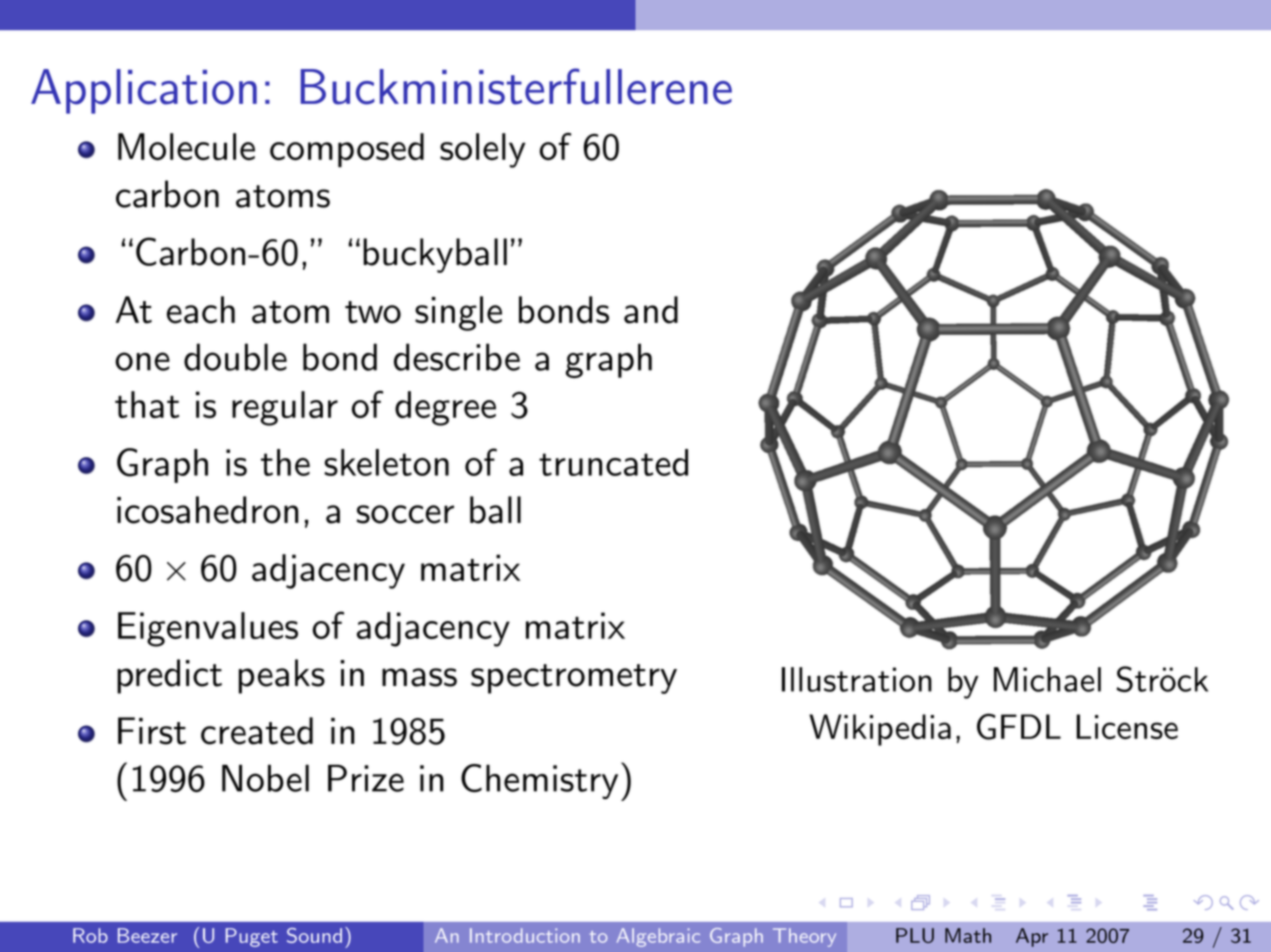  I want to click on truncated, so click(613, 462).
